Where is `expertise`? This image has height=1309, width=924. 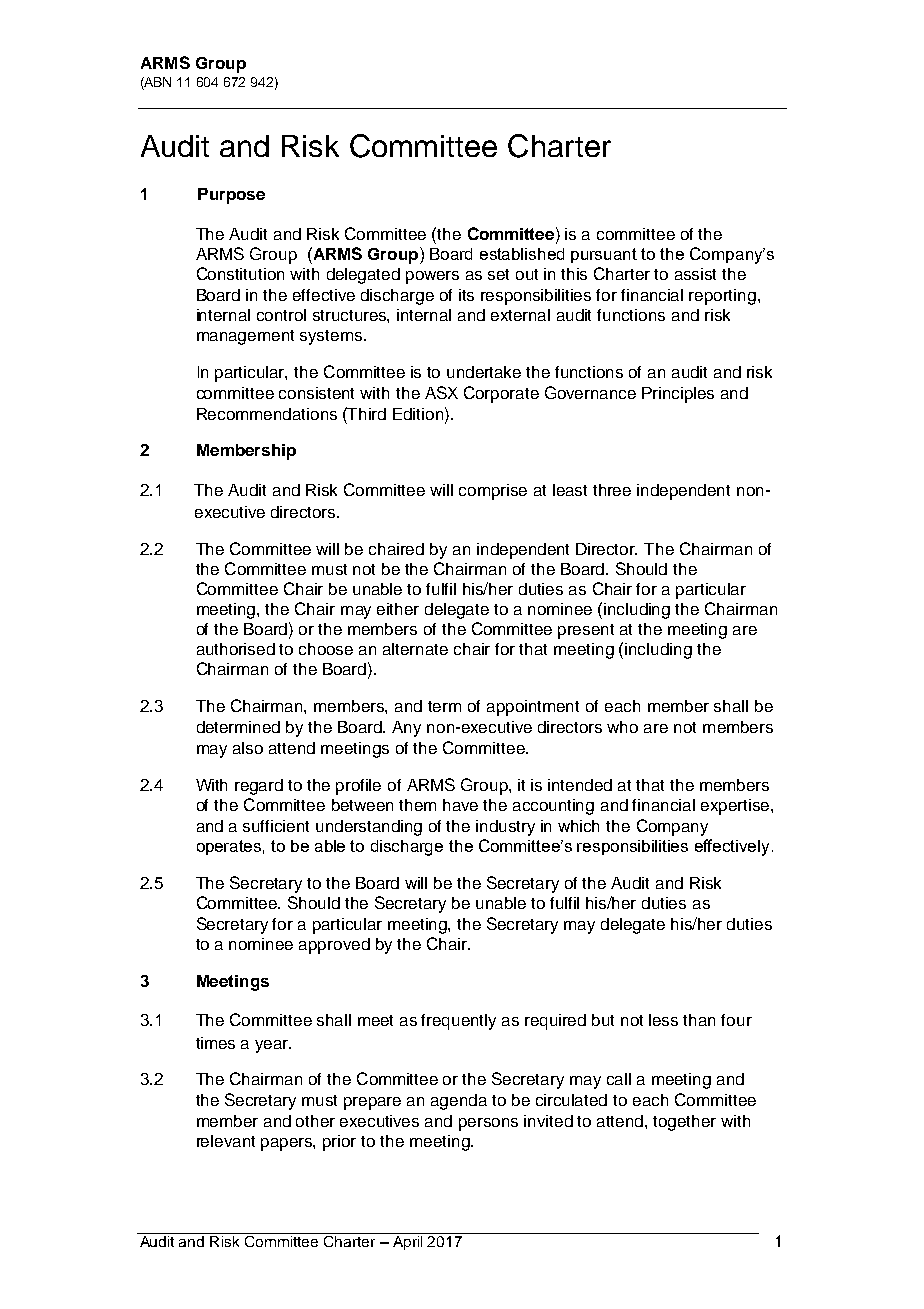 expertise is located at coordinates (736, 807).
